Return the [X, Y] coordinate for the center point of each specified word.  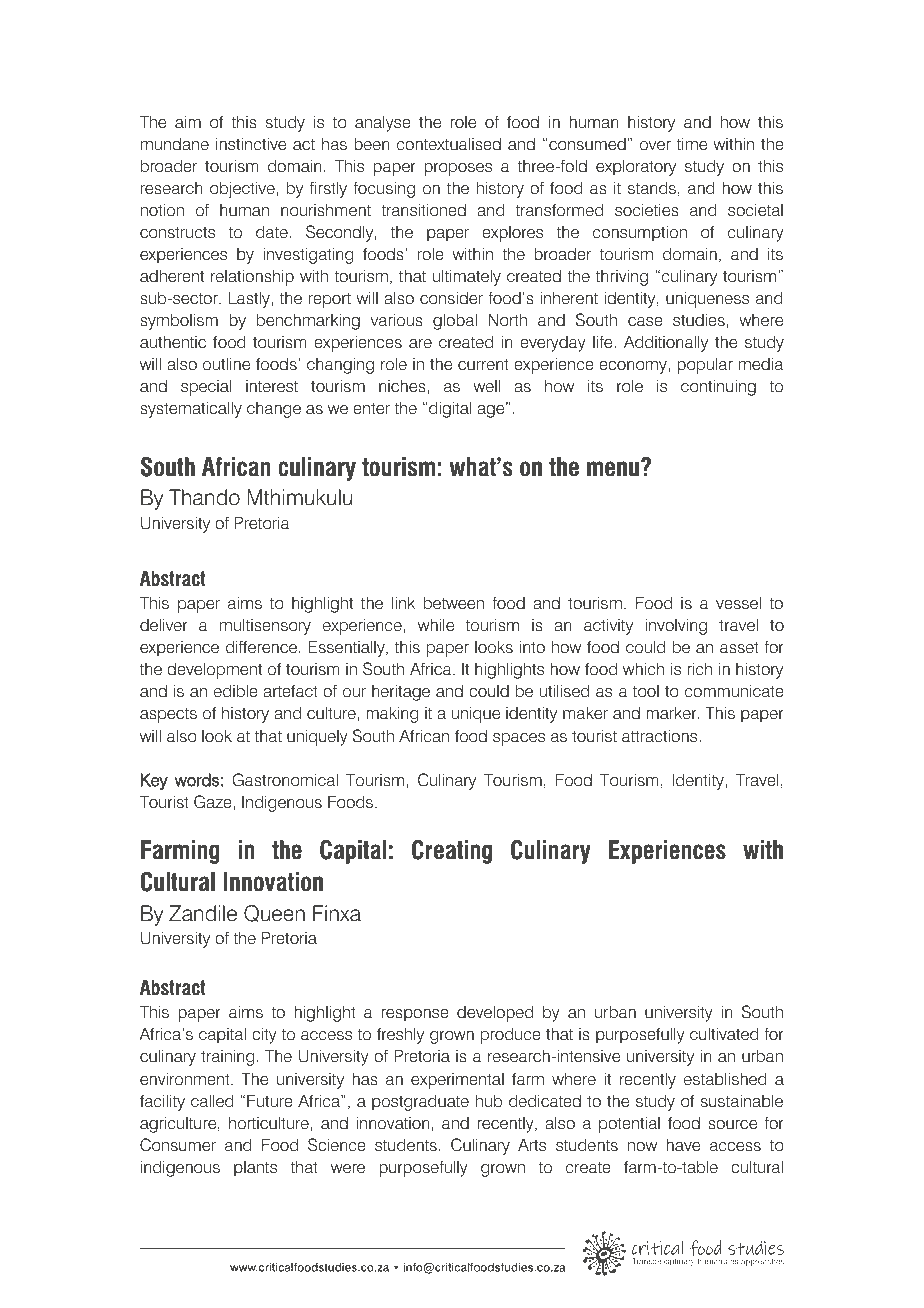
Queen [274, 913]
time [691, 144]
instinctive [251, 144]
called [212, 1100]
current [483, 364]
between [454, 603]
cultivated [724, 1034]
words [196, 780]
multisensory [265, 627]
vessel [738, 603]
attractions [661, 736]
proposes [458, 169]
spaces [519, 739]
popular [705, 365]
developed [495, 1013]
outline [226, 364]
